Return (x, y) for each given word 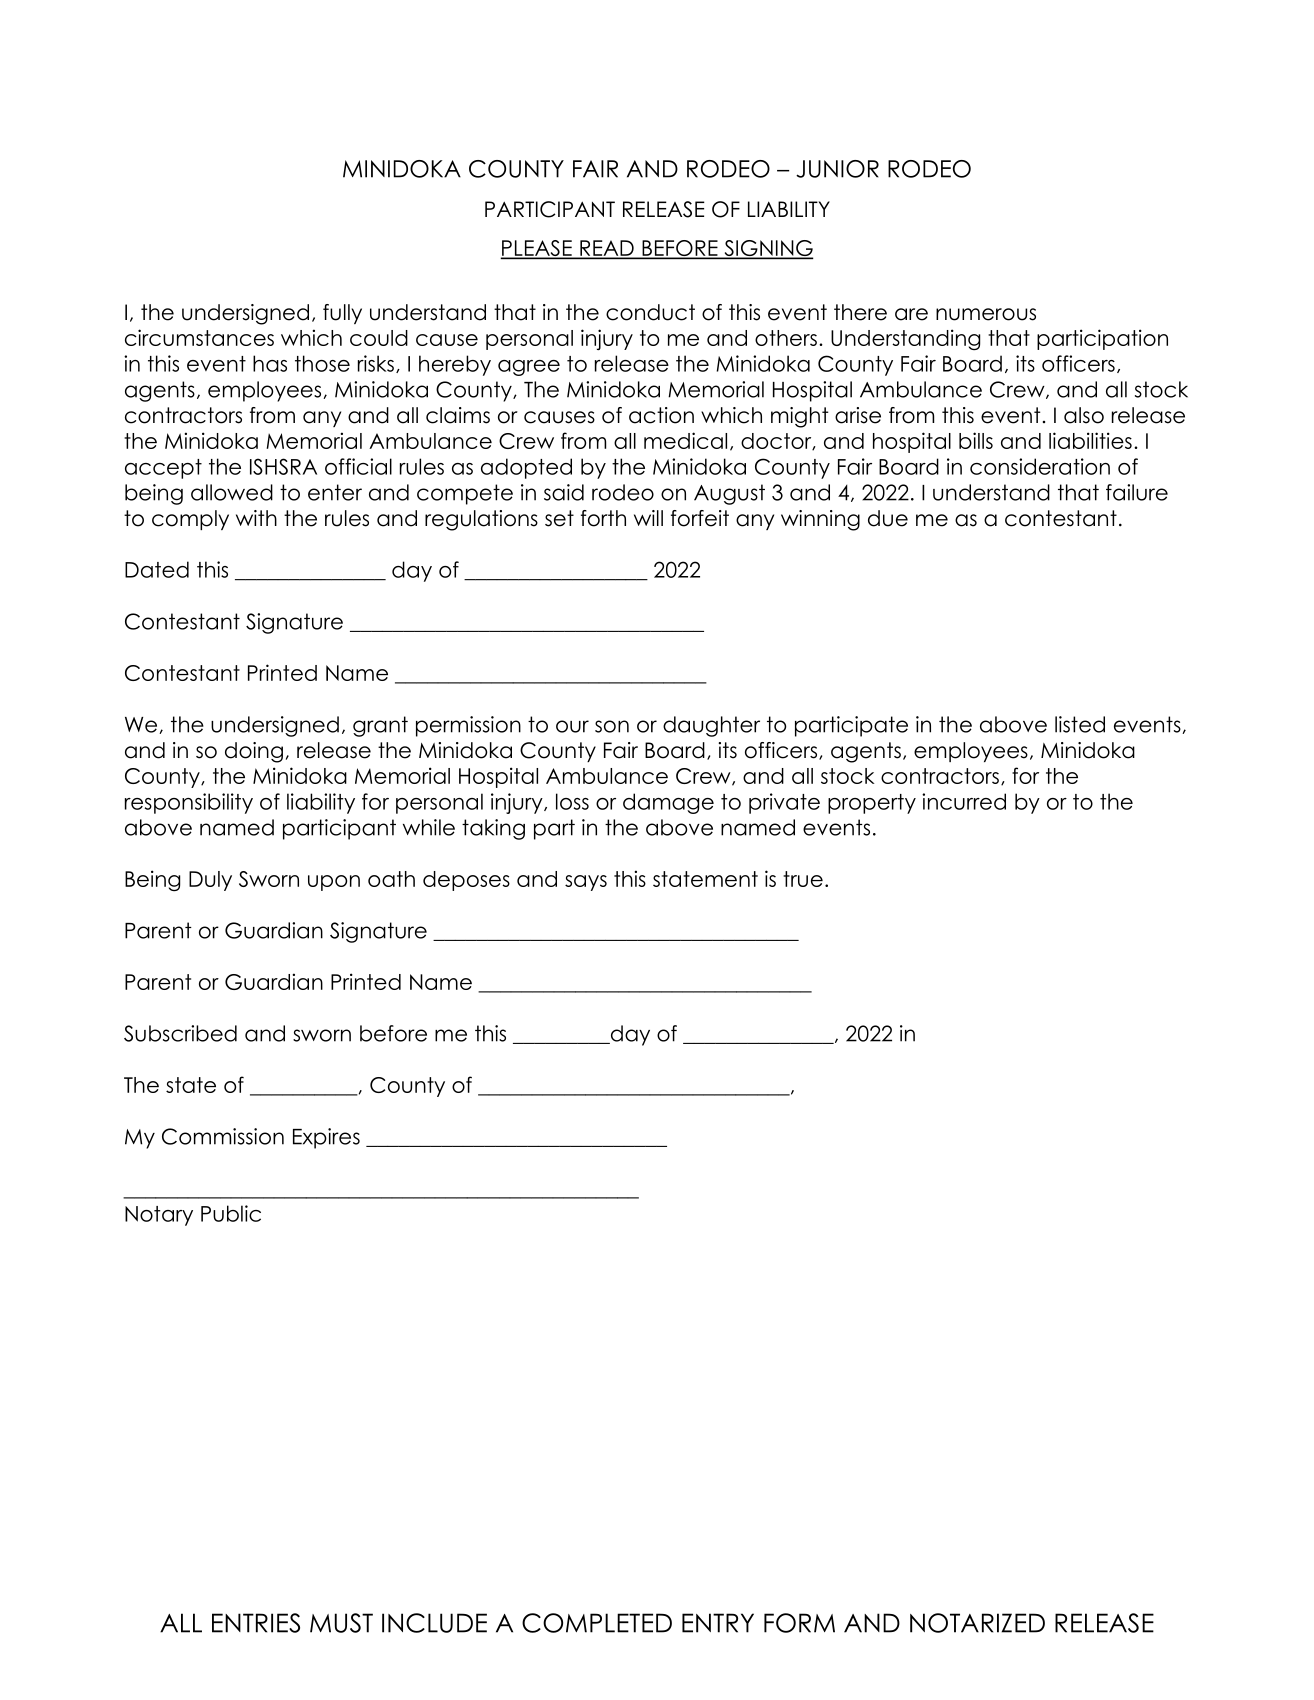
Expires (326, 1138)
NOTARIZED (977, 1623)
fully (342, 314)
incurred (964, 801)
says (586, 883)
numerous (986, 314)
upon (334, 883)
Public (231, 1213)
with (256, 518)
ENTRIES (256, 1623)
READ (607, 249)
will (648, 518)
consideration (1040, 466)
